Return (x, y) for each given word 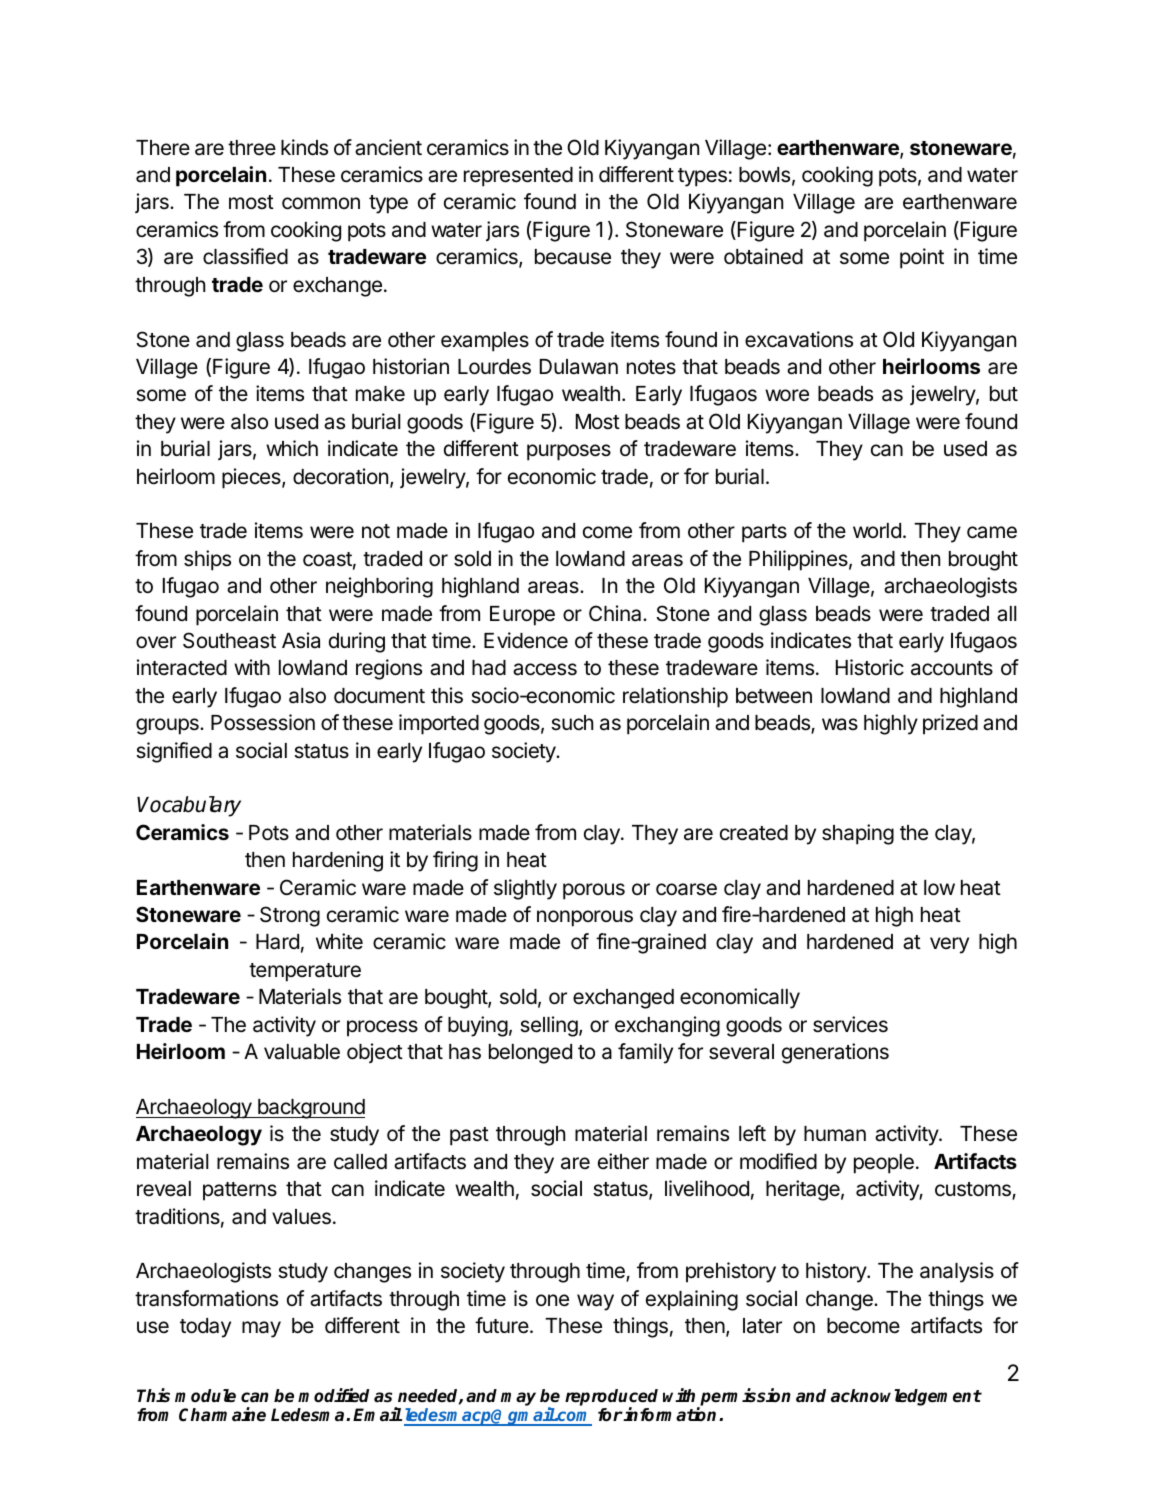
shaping (858, 834)
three (252, 148)
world (877, 530)
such (572, 723)
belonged (530, 1054)
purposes (569, 452)
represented (518, 177)
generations (835, 1053)
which (292, 448)
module (205, 1396)
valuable (302, 1052)
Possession (263, 722)
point (922, 258)
